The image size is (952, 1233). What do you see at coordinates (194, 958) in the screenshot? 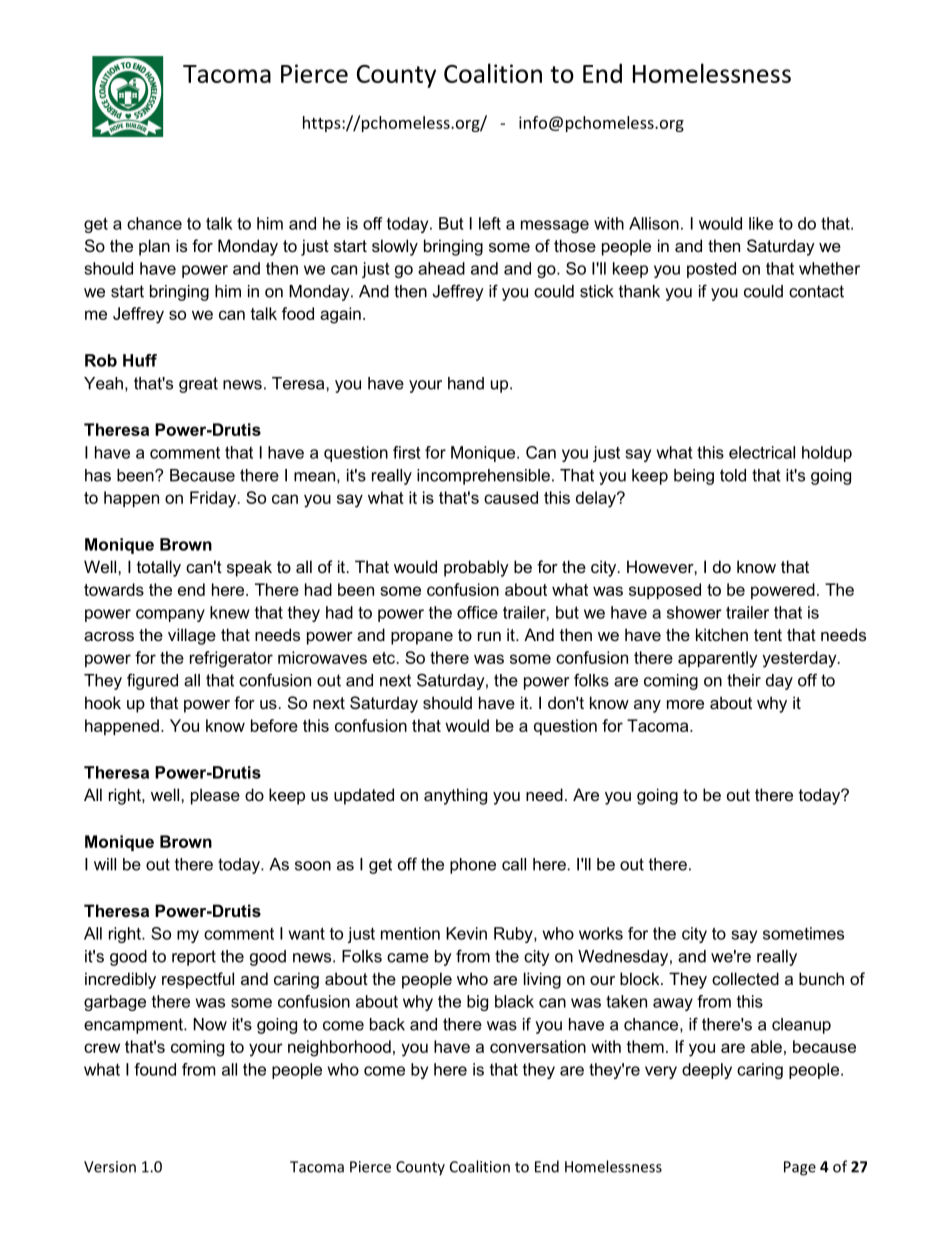
I see `report` at bounding box center [194, 958].
